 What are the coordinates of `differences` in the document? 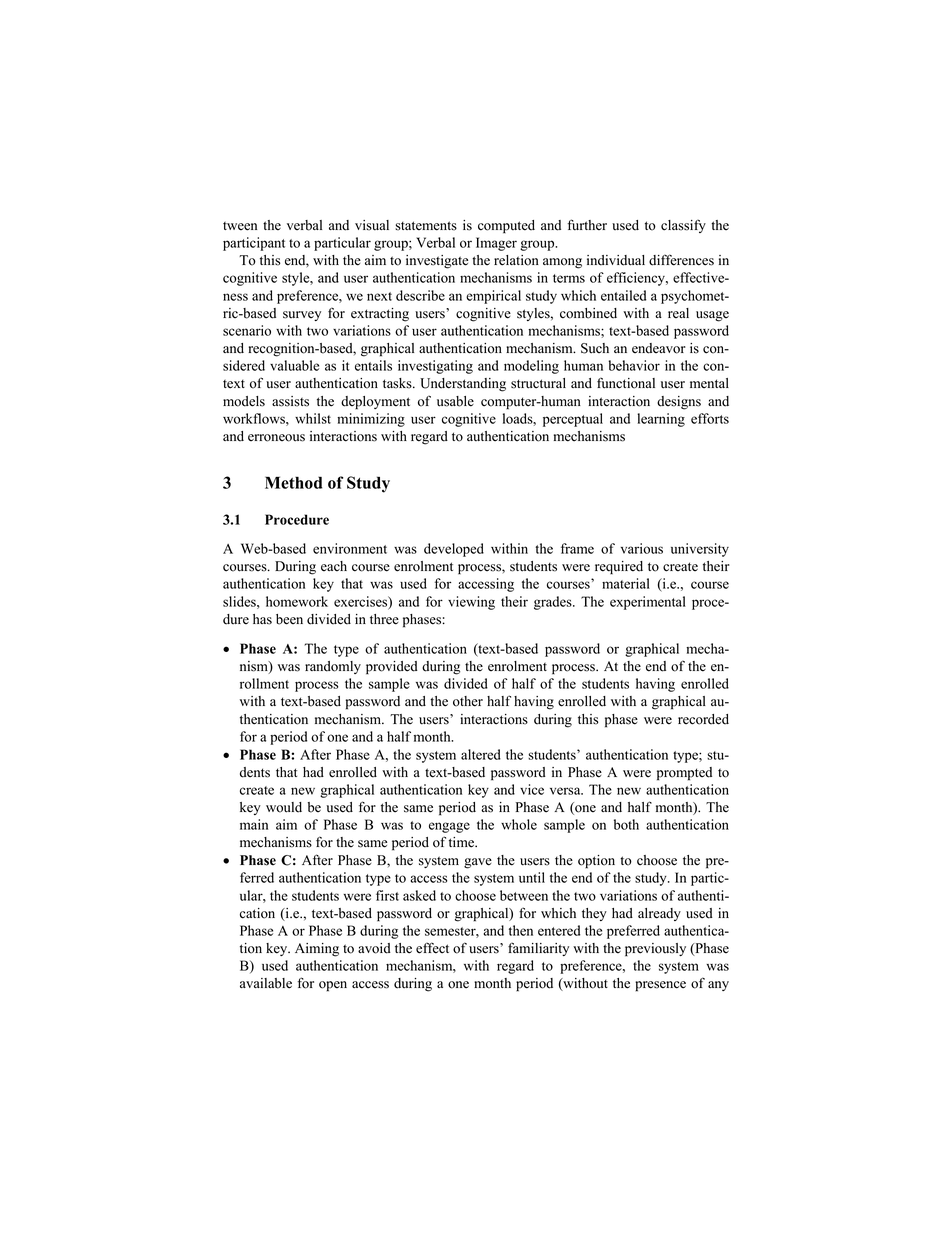 It's located at (681, 260).
